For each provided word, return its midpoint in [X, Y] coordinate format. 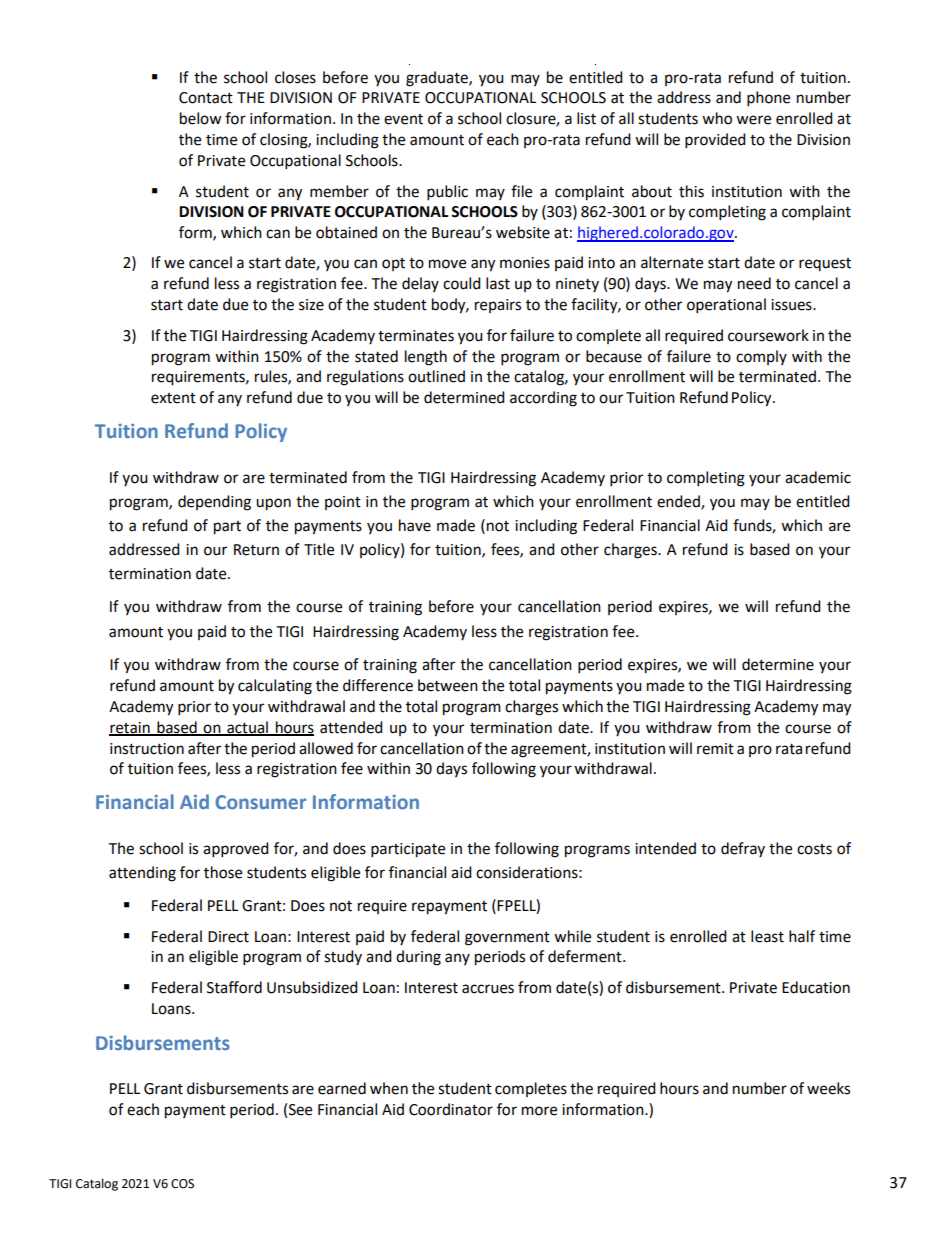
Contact [206, 98]
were [753, 120]
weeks [828, 1088]
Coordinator [451, 1109]
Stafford [234, 987]
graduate [438, 79]
